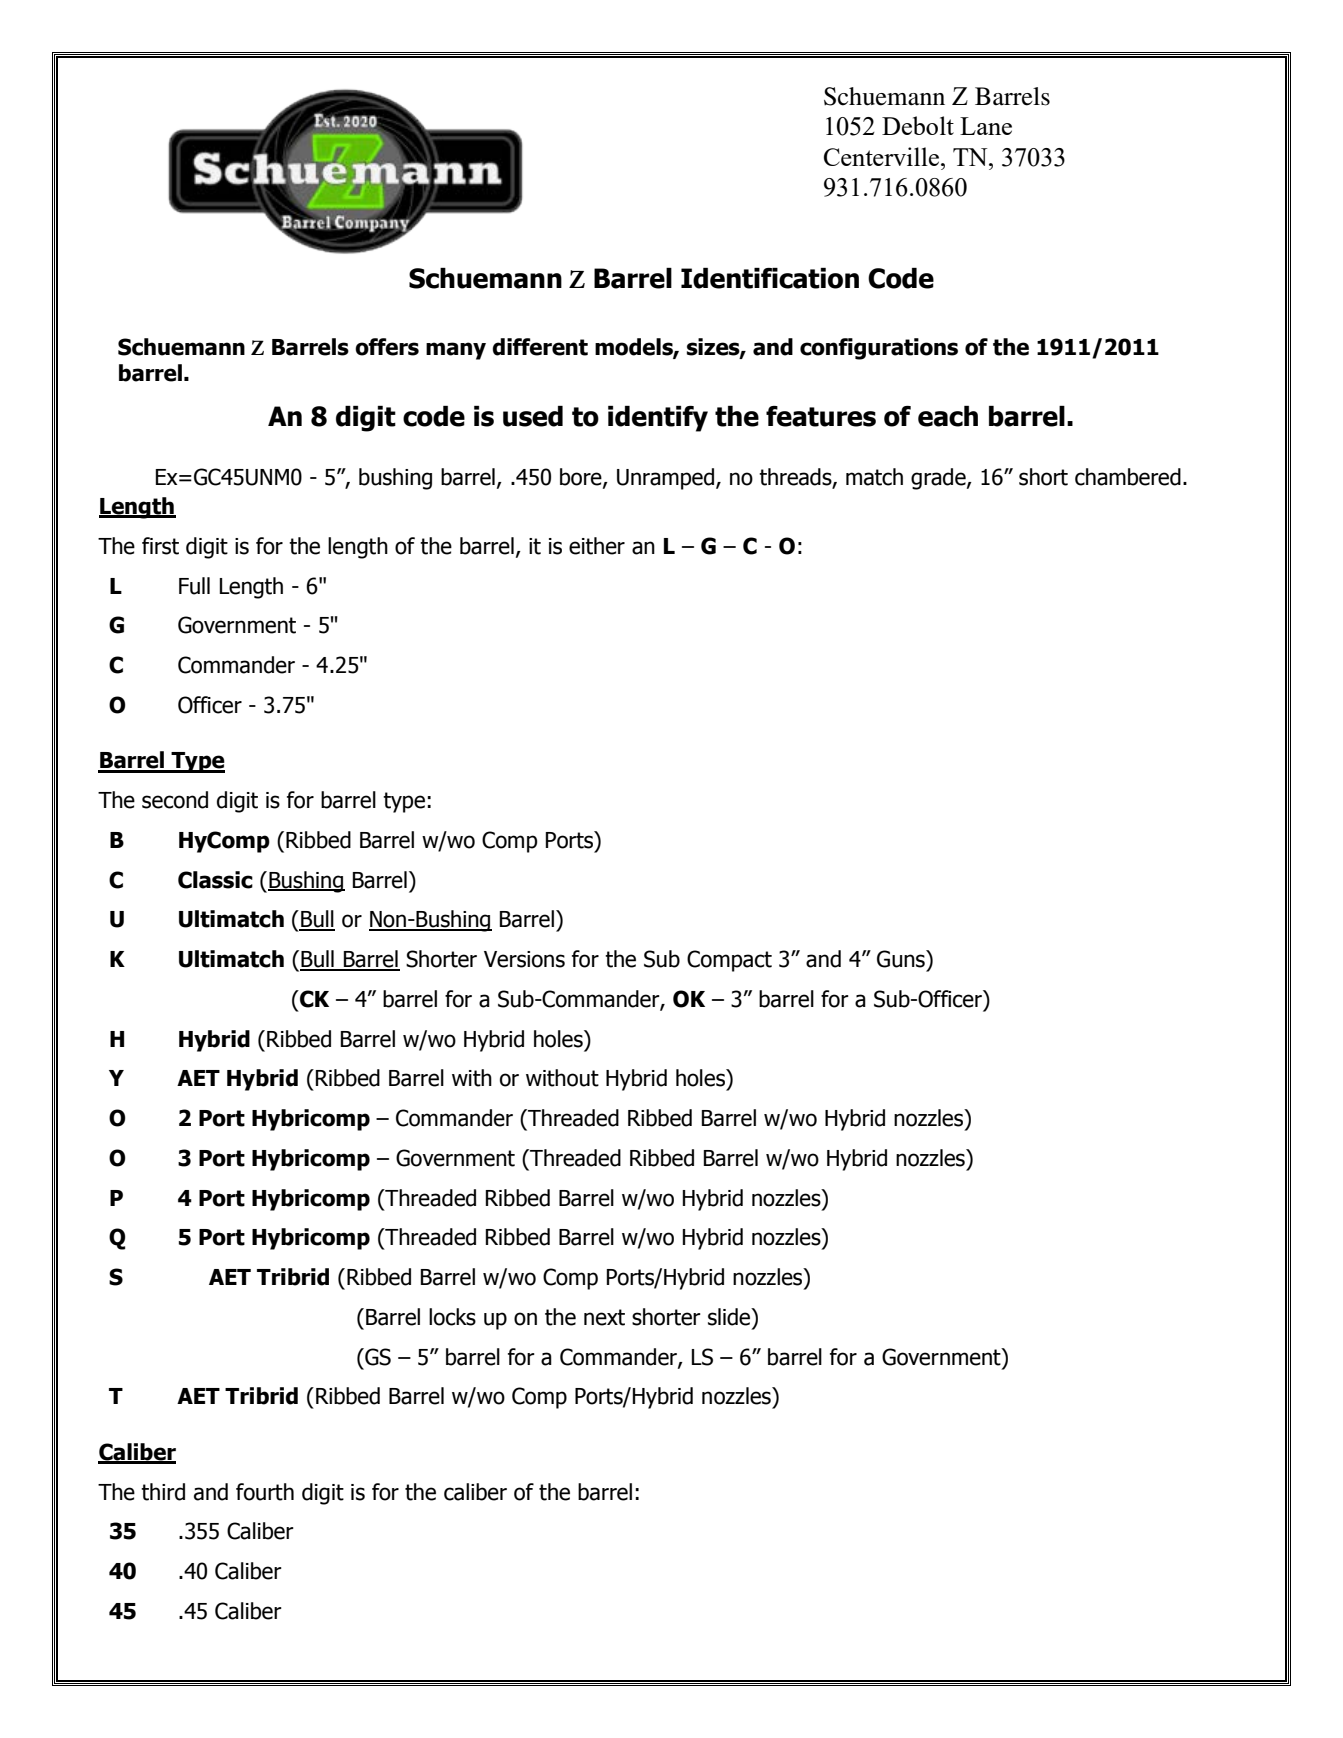  What do you see at coordinates (1128, 477) in the screenshot?
I see `chambered` at bounding box center [1128, 477].
